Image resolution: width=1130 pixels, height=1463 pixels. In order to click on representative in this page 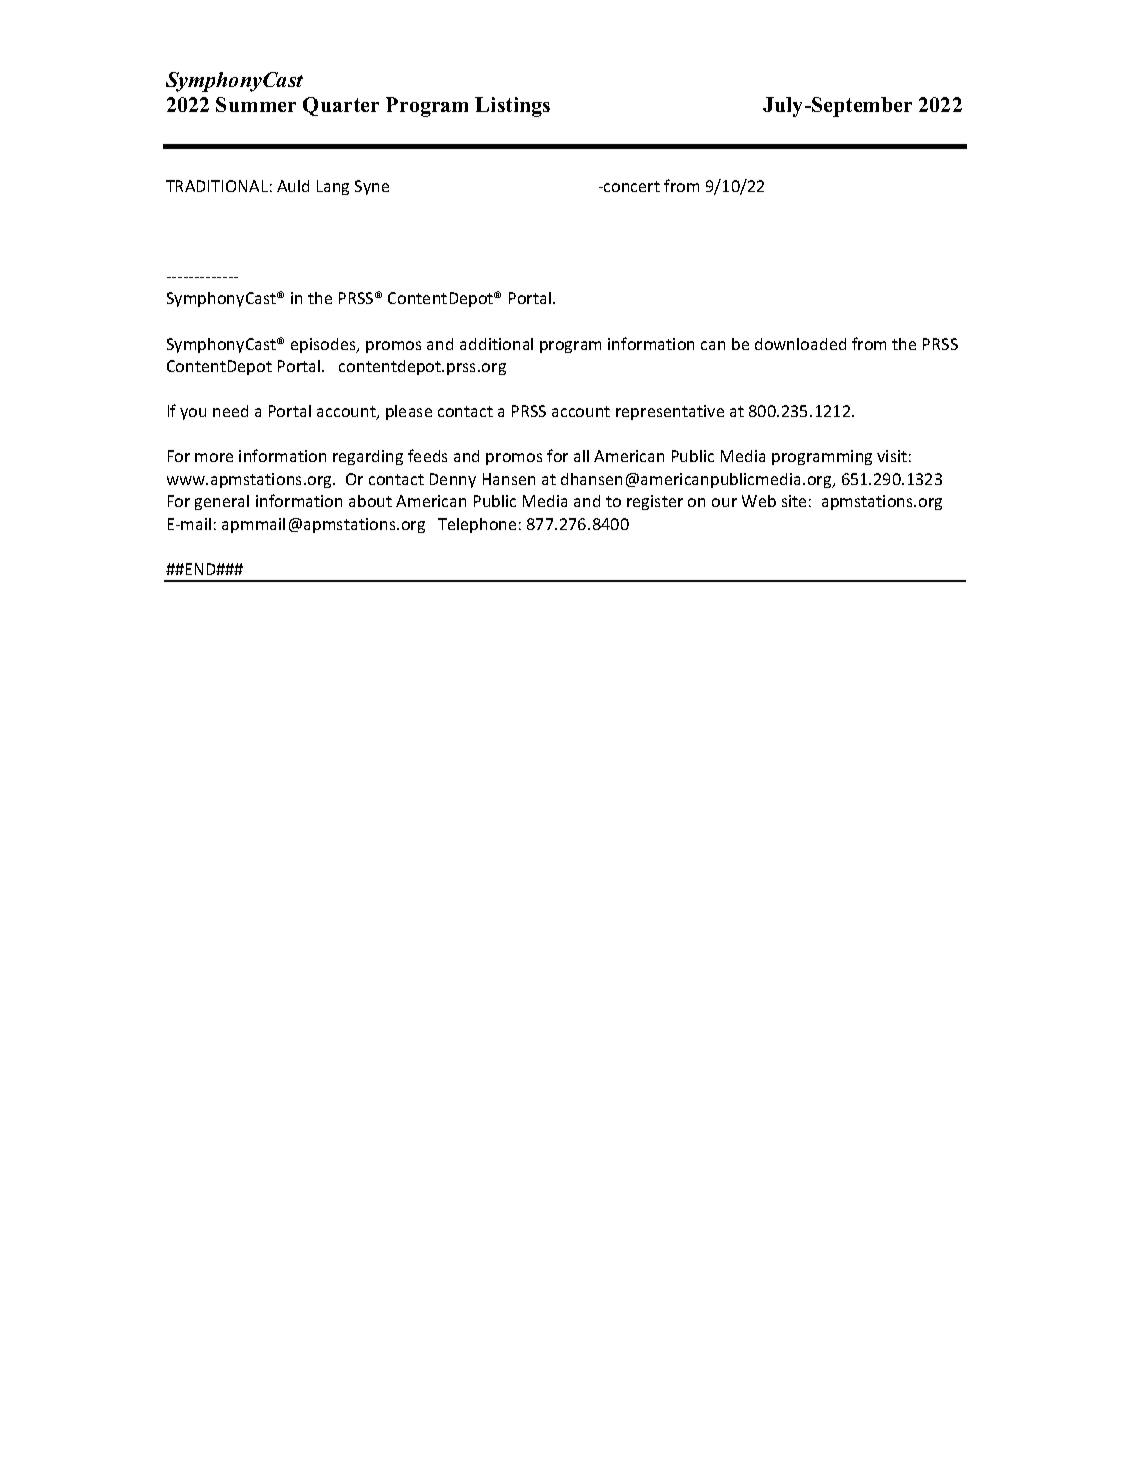, I will do `click(670, 412)`.
